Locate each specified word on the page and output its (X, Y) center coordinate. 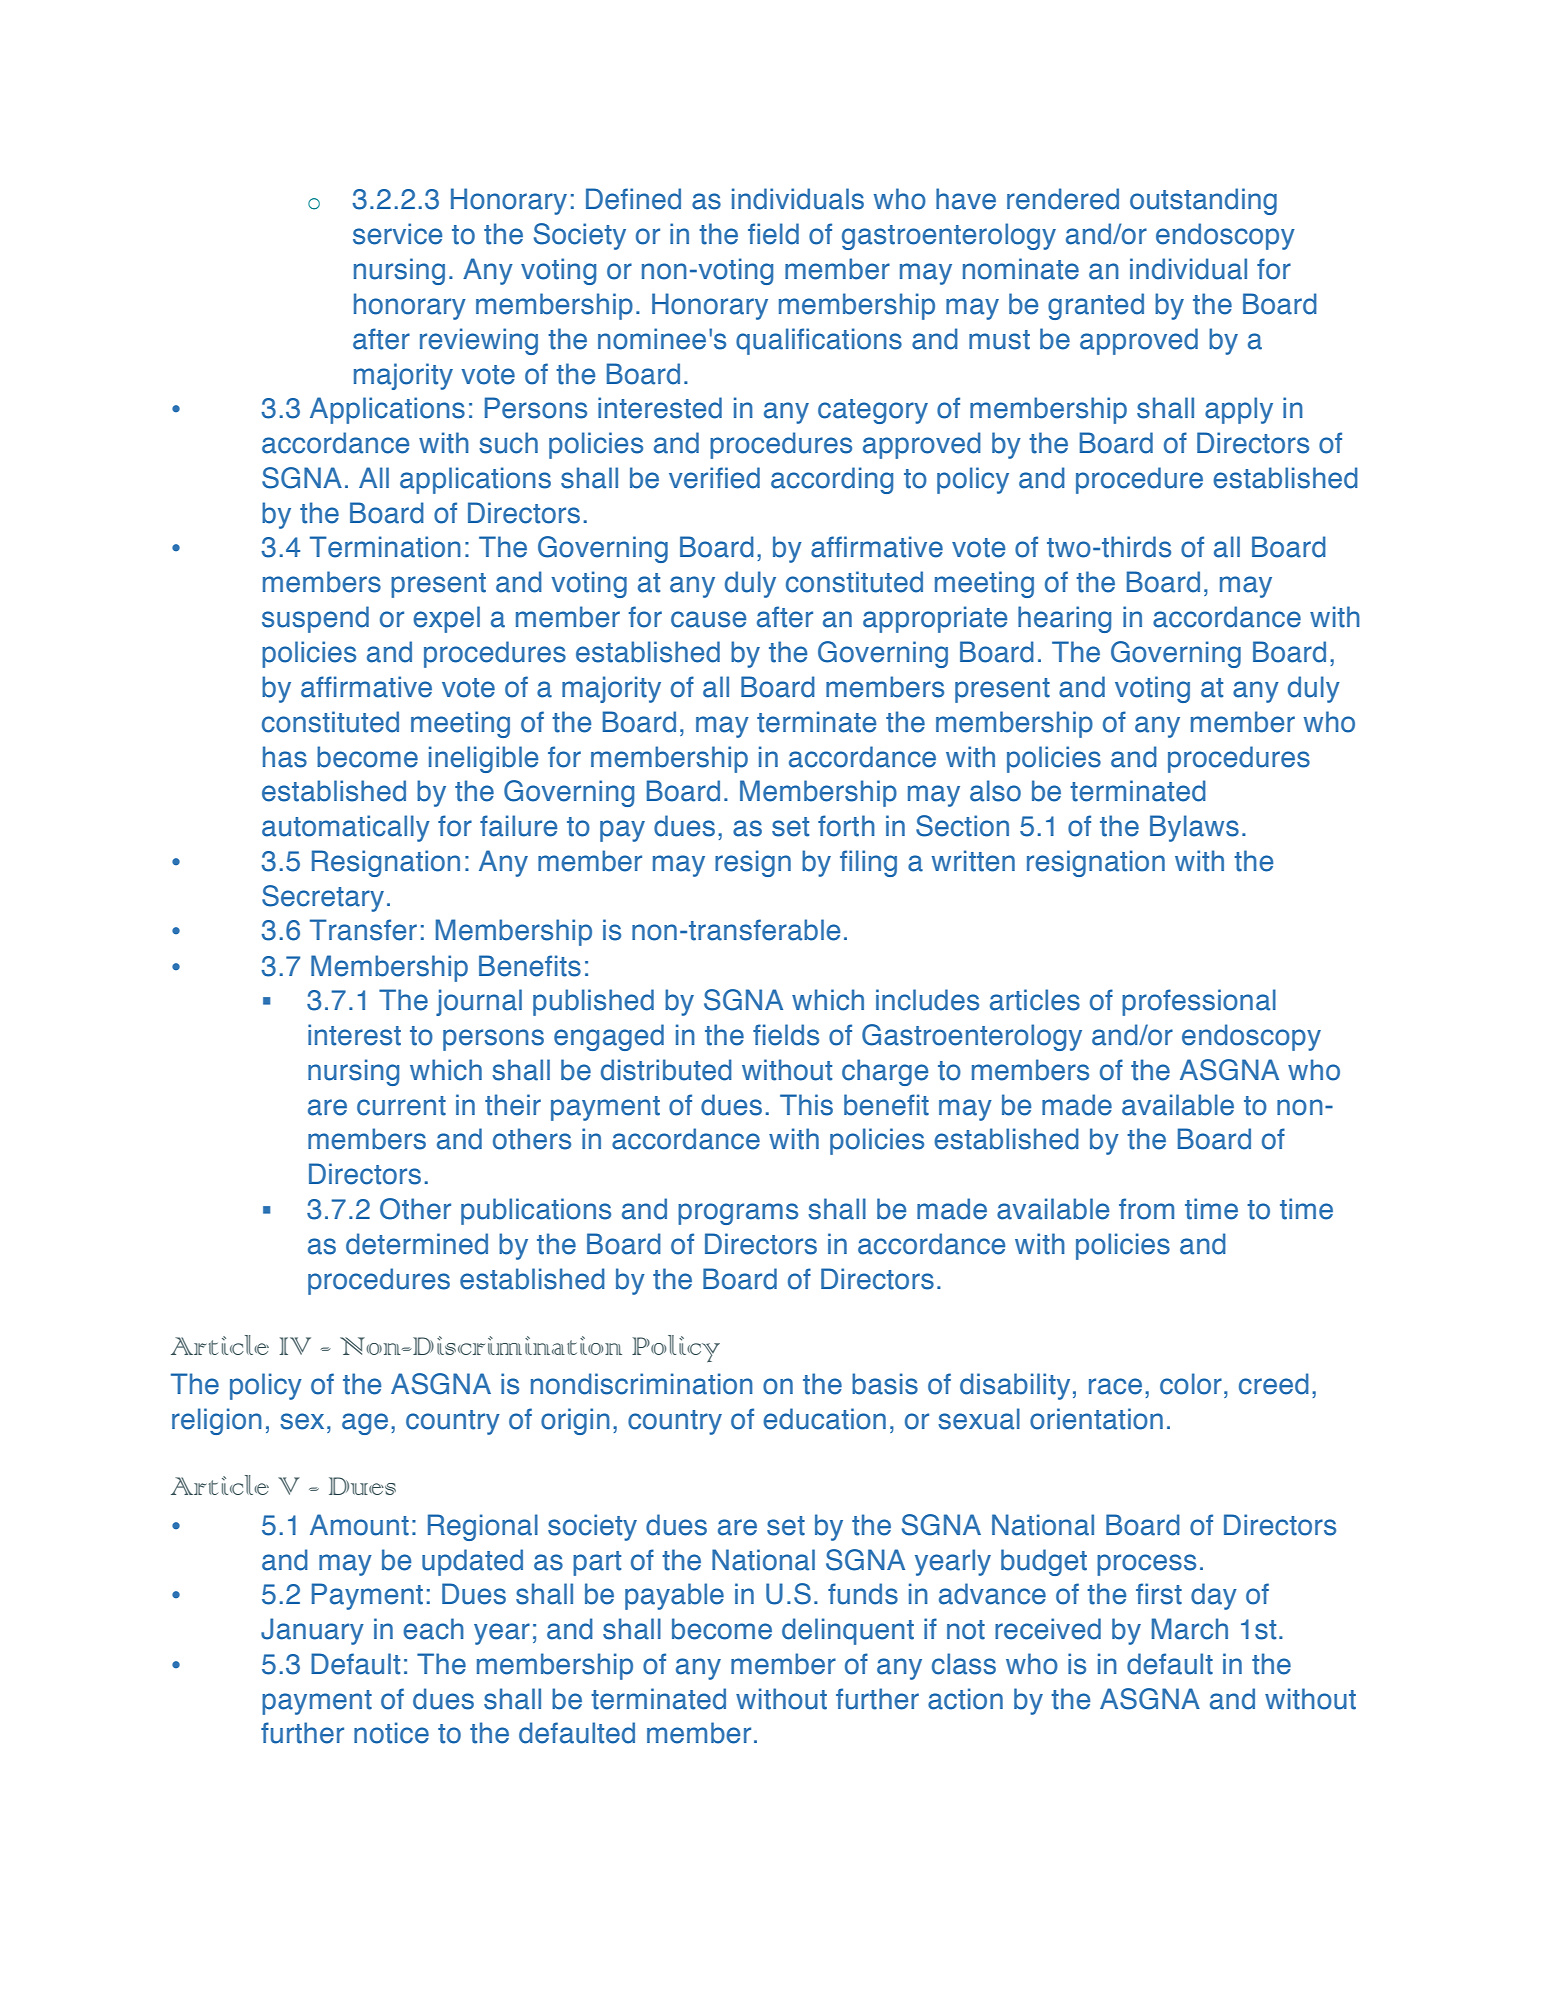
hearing (1064, 619)
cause (708, 619)
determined (417, 1244)
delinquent (848, 1631)
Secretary (323, 898)
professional (1199, 1002)
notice (391, 1733)
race (1115, 1386)
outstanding (1203, 201)
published (593, 1002)
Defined (633, 199)
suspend (315, 619)
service (397, 234)
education (824, 1419)
